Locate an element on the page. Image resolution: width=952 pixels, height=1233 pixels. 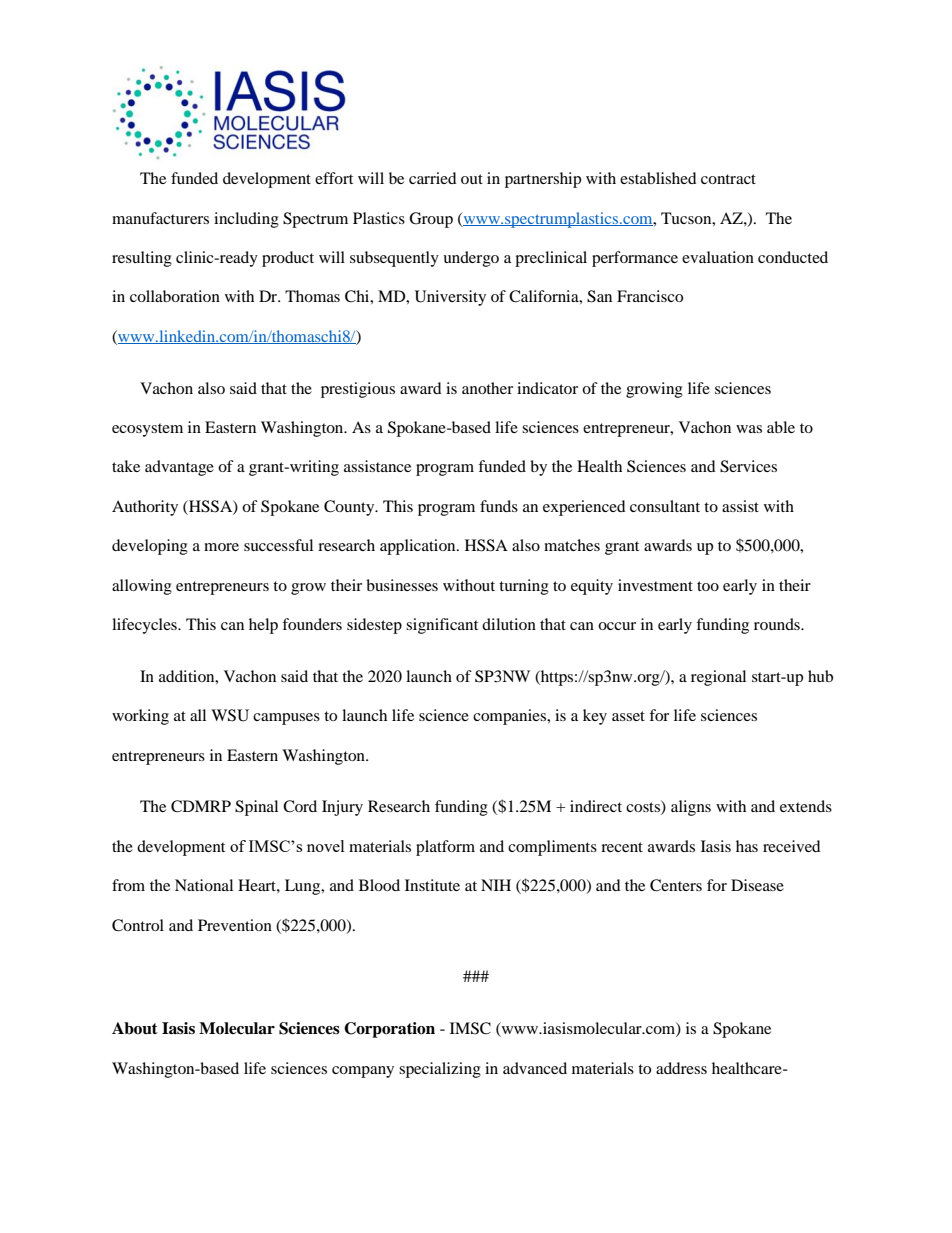
ecosystem is located at coordinates (147, 430).
